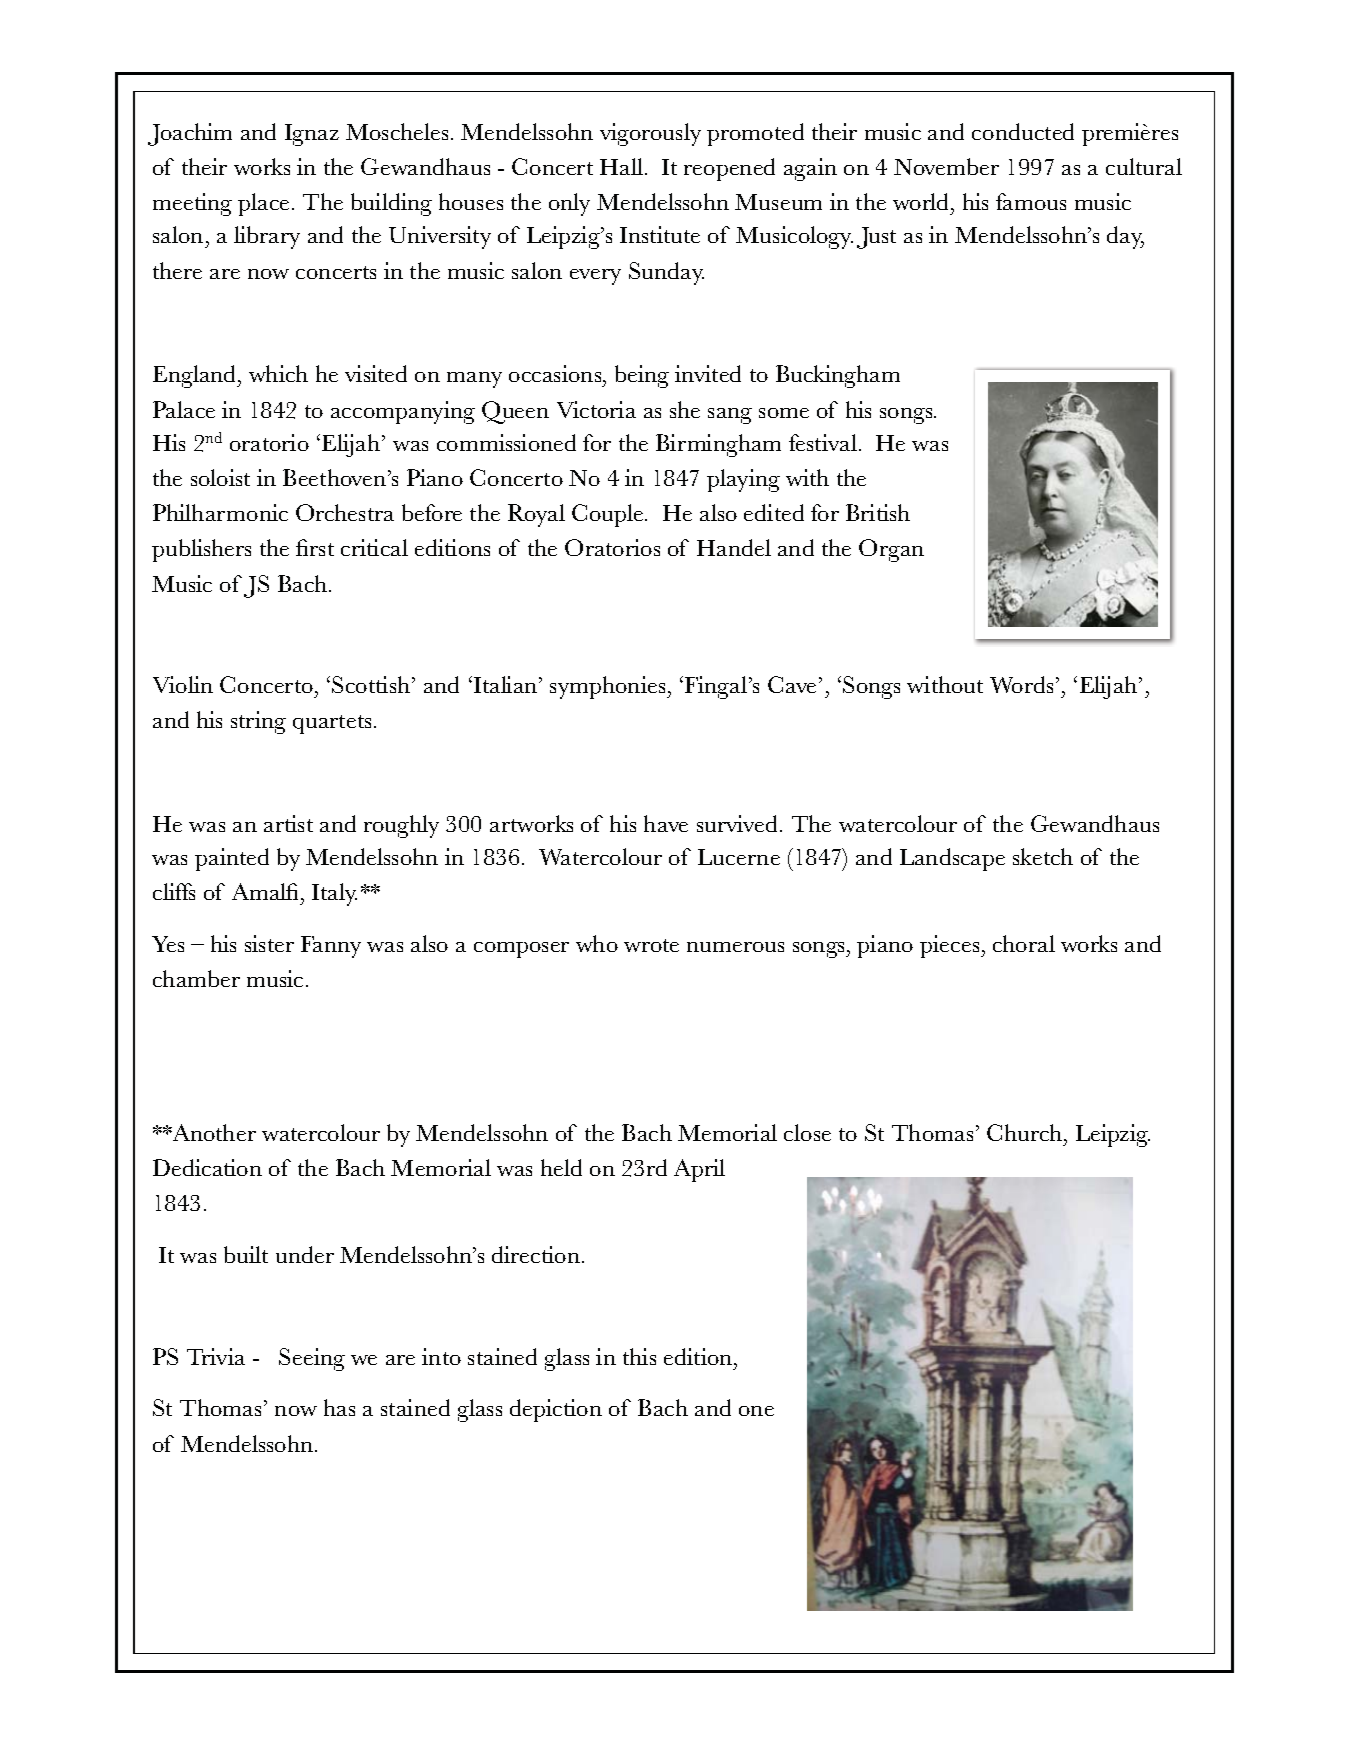 The height and width of the screenshot is (1745, 1348). What do you see at coordinates (666, 823) in the screenshot?
I see `have` at bounding box center [666, 823].
